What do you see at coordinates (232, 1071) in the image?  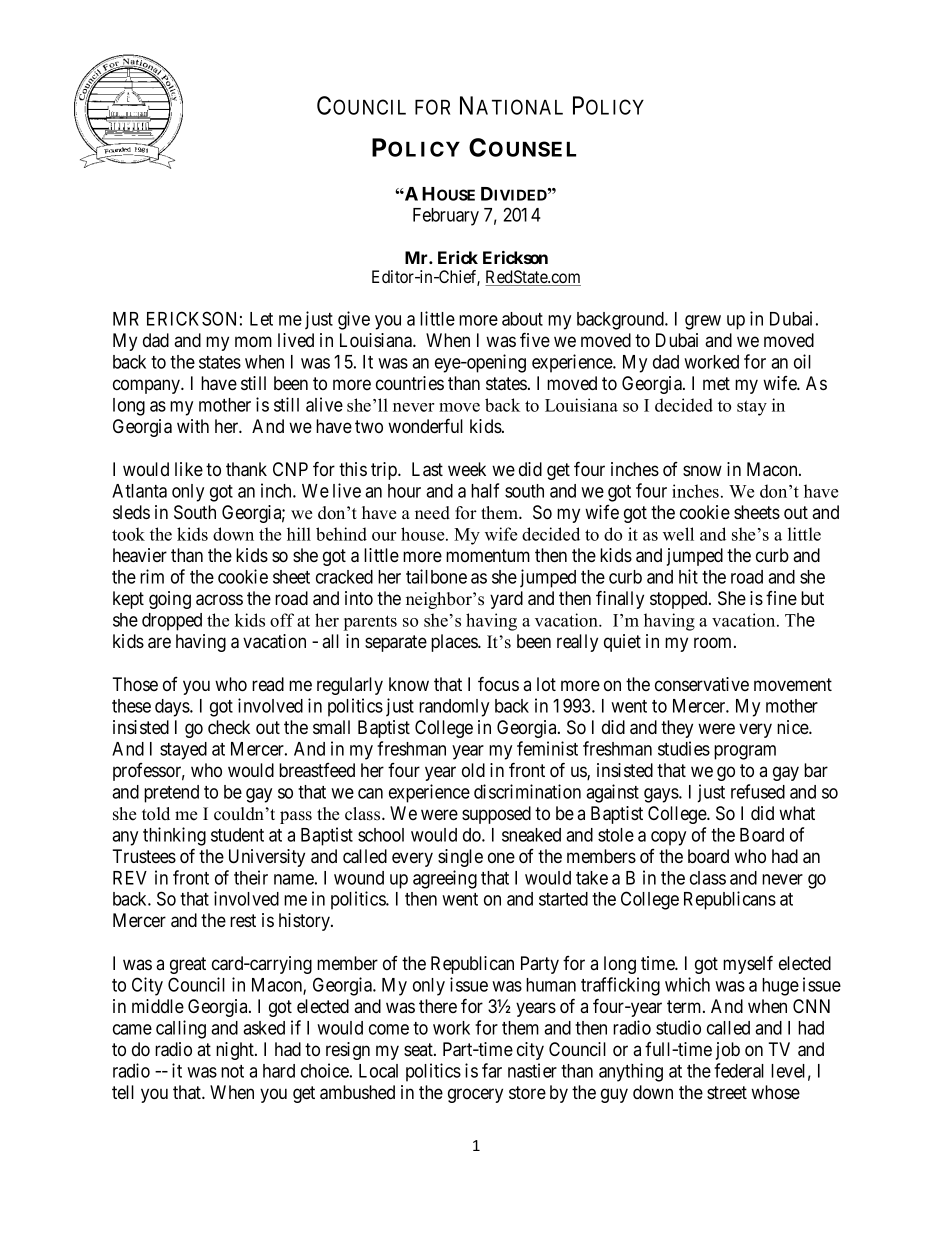 I see `not` at bounding box center [232, 1071].
